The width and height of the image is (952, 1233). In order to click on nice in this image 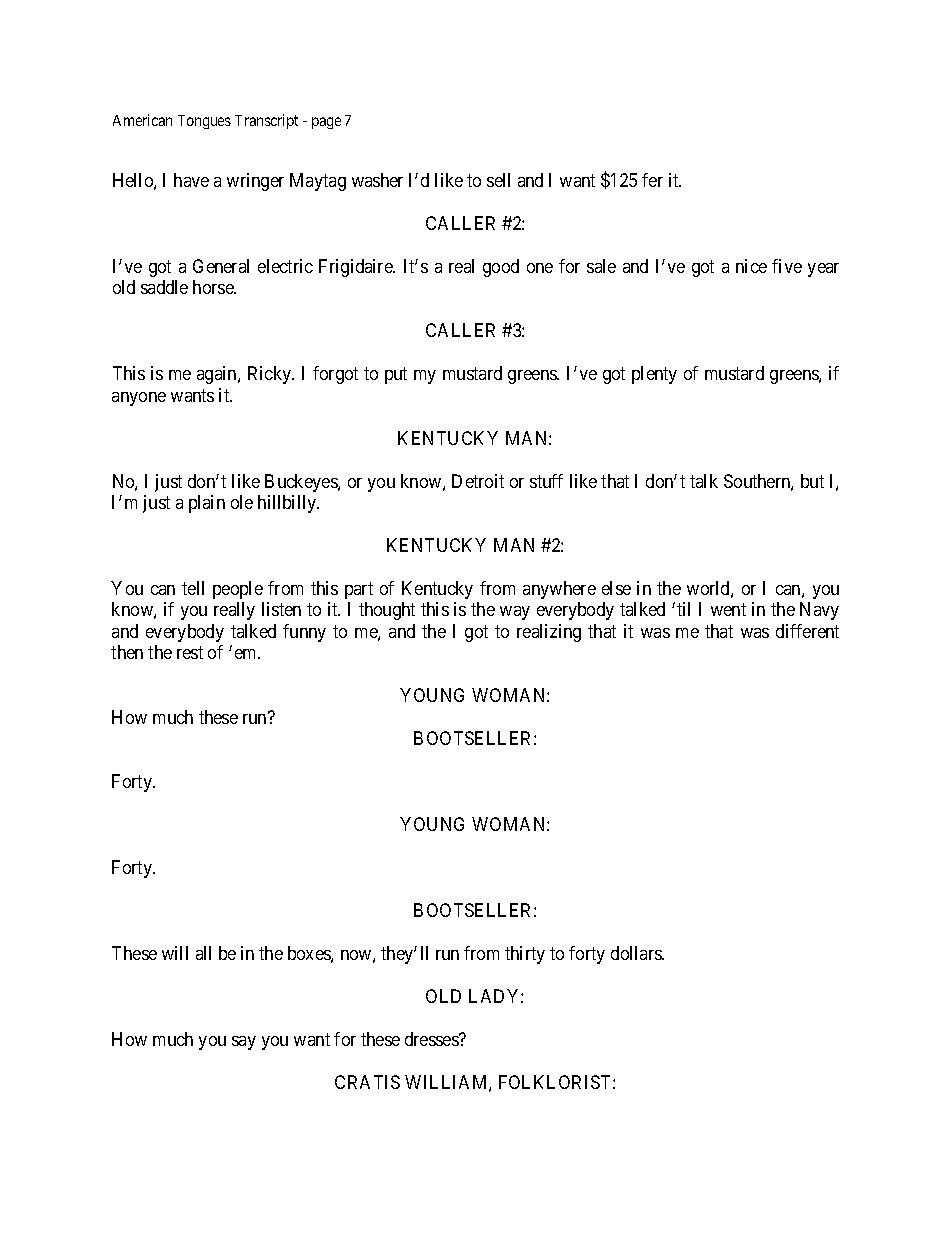, I will do `click(751, 266)`.
